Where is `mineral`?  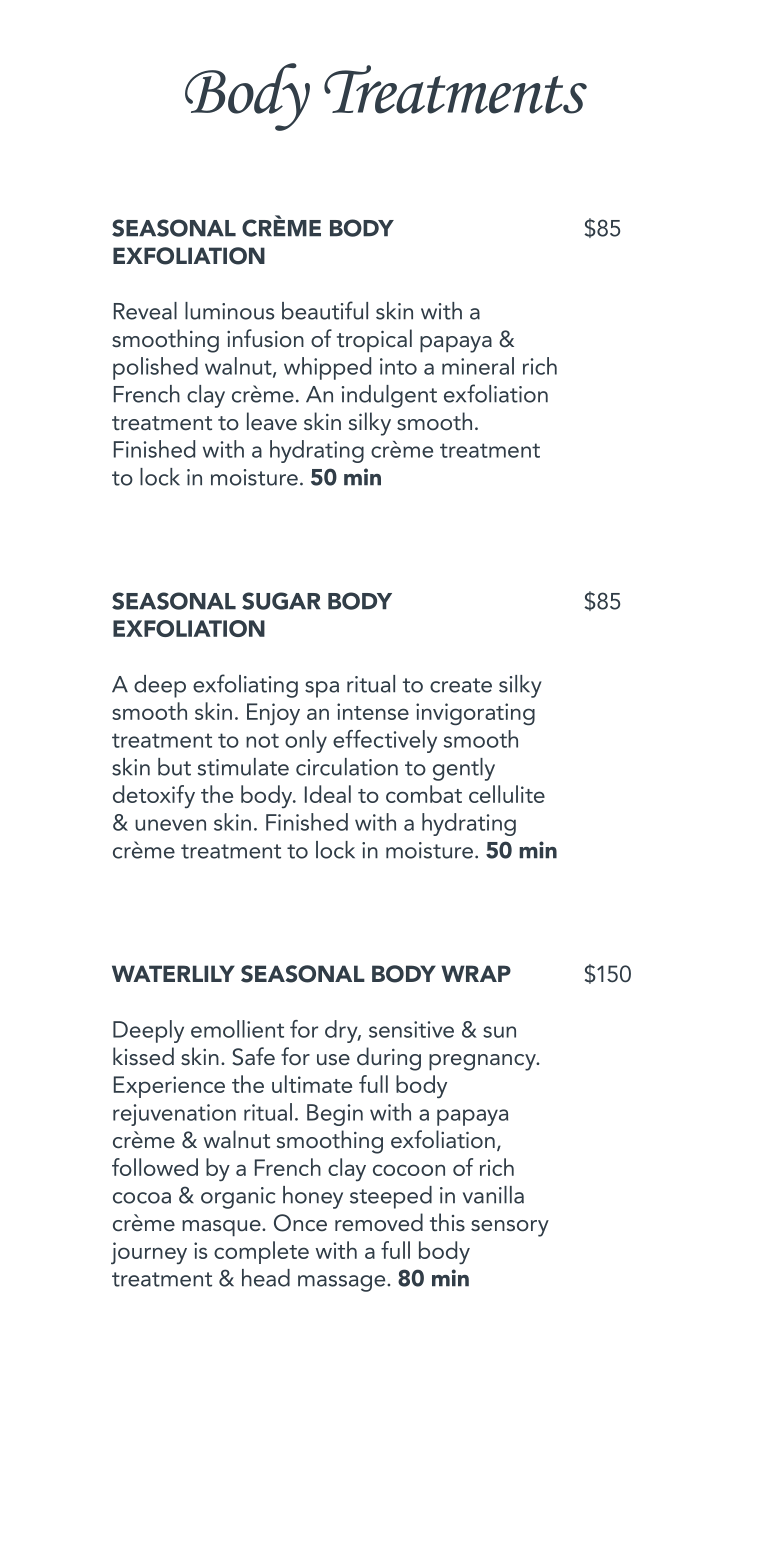 mineral is located at coordinates (478, 366).
